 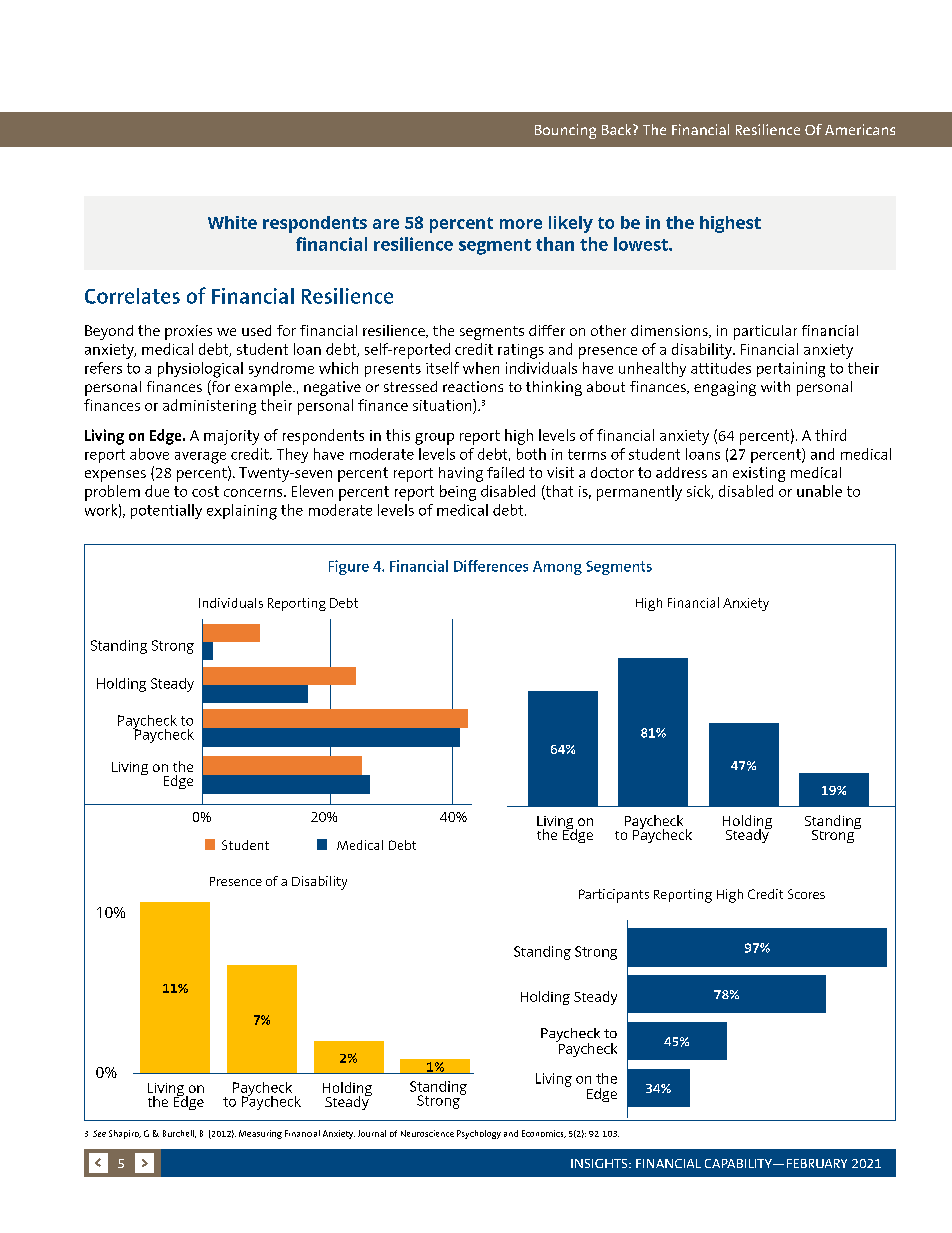 I want to click on Figure, so click(x=349, y=567).
